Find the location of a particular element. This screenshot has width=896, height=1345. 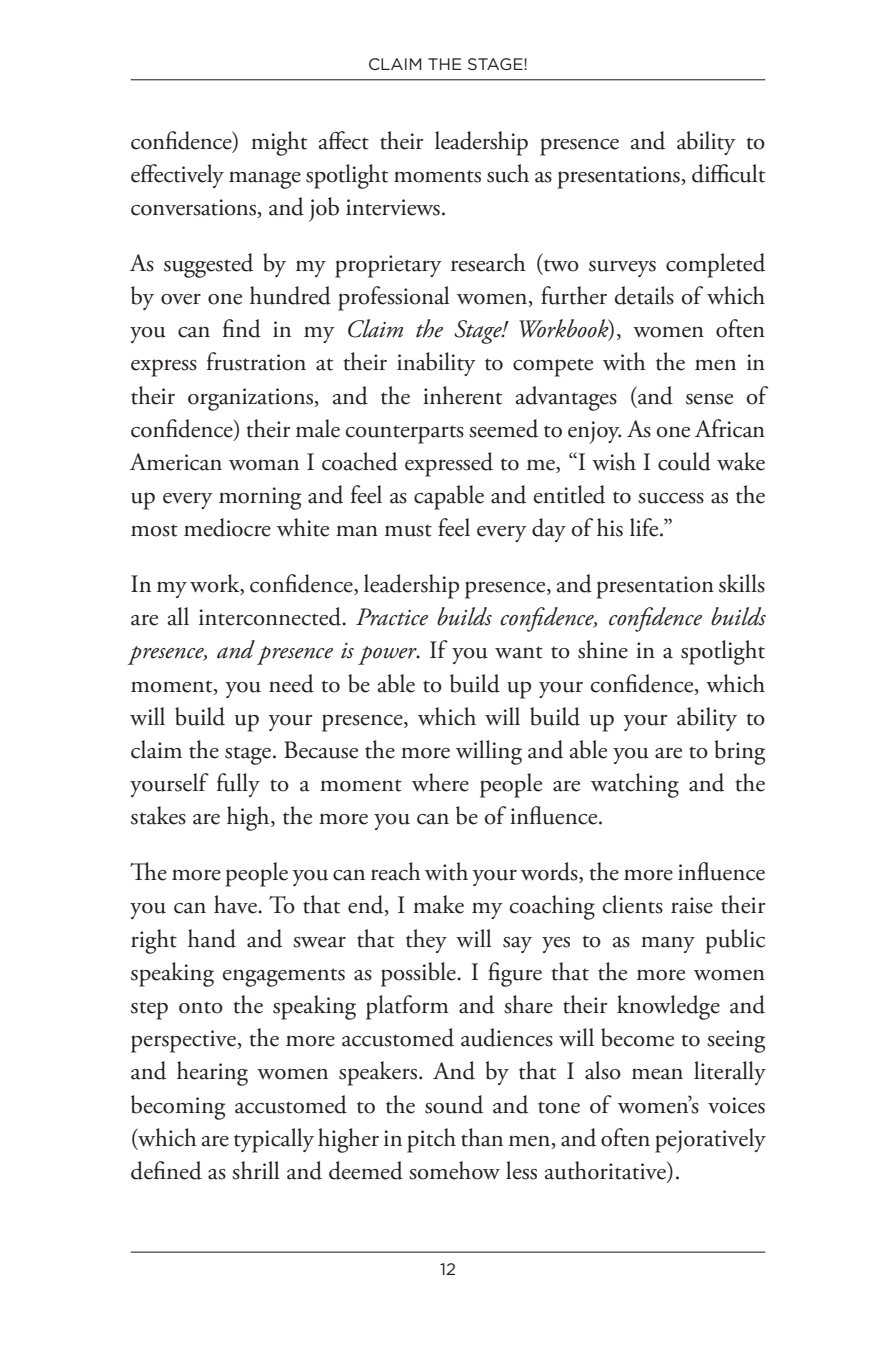

effectively is located at coordinates (177, 176).
